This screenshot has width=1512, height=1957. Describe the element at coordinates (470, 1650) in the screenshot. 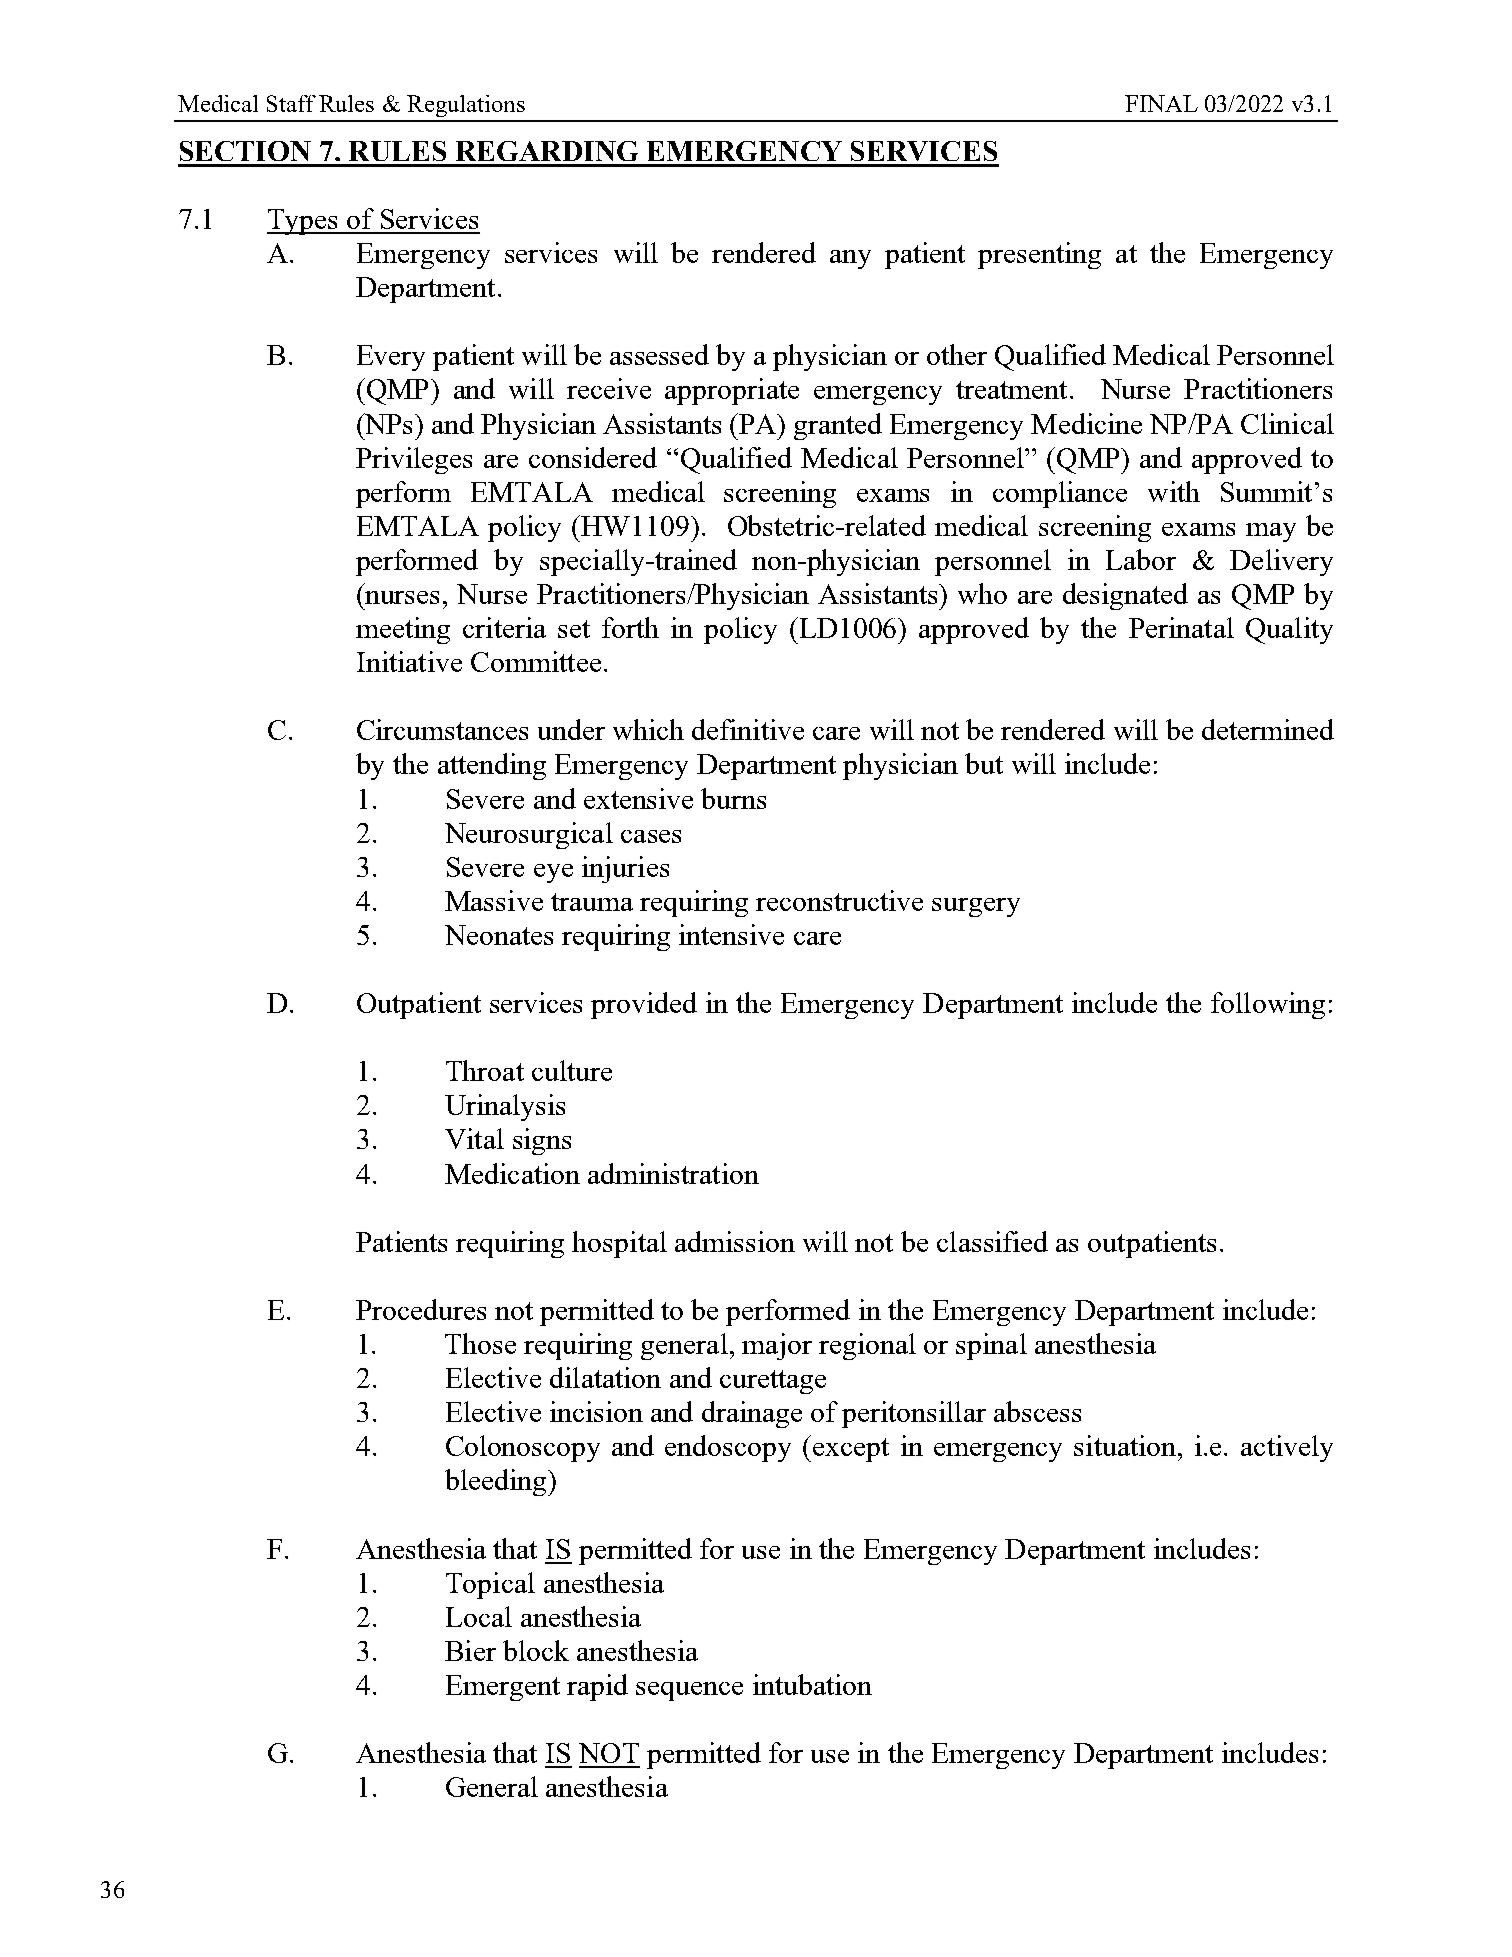

I see `Bier` at that location.
